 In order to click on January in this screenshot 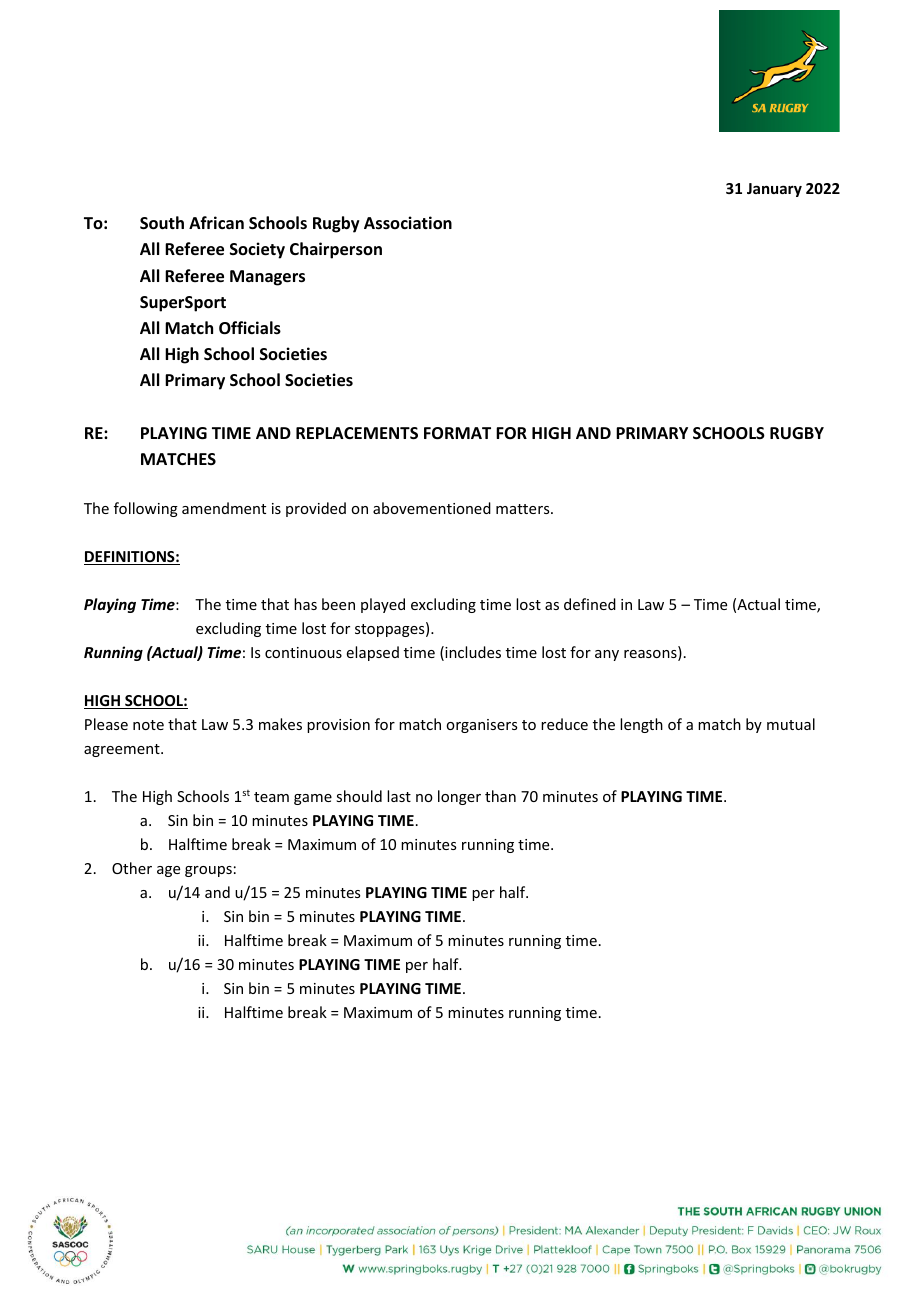, I will do `click(774, 190)`.
